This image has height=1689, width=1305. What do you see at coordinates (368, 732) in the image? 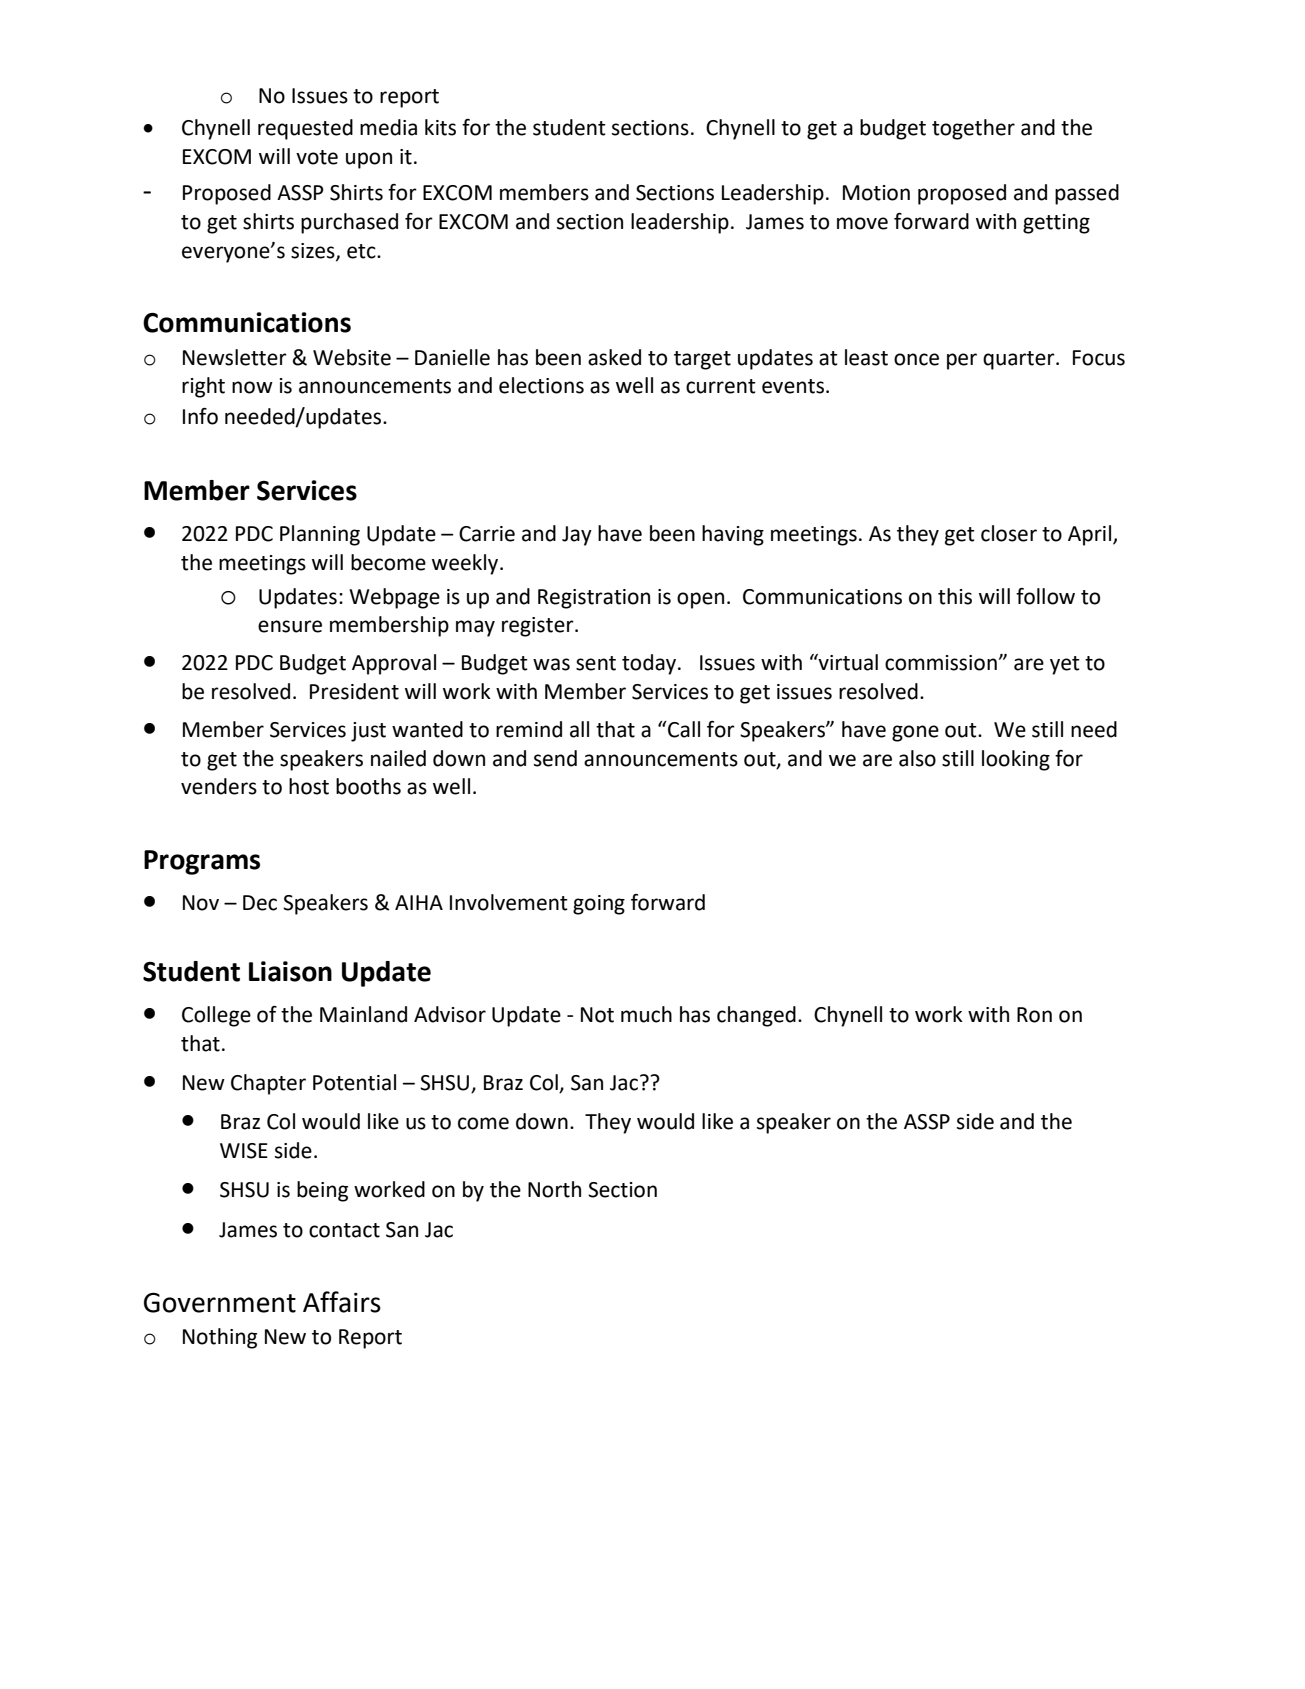
I see `just` at bounding box center [368, 732].
